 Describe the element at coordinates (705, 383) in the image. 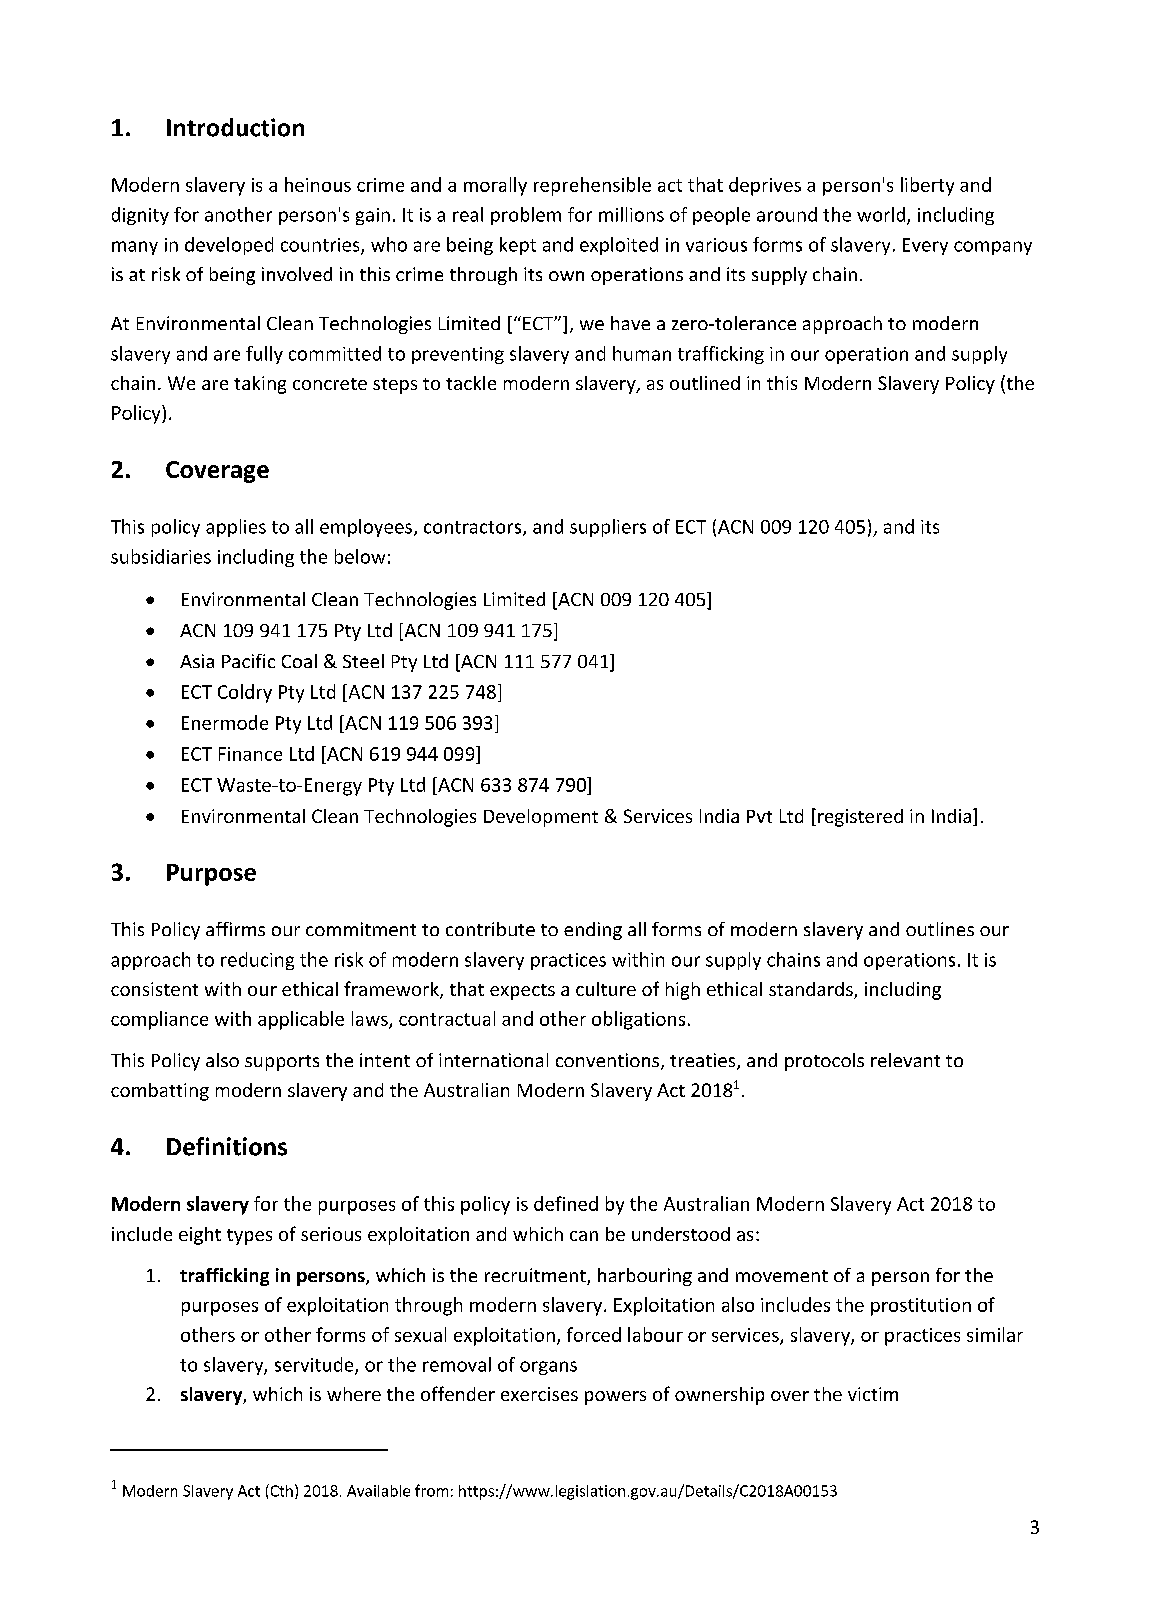

I see `outlined` at that location.
